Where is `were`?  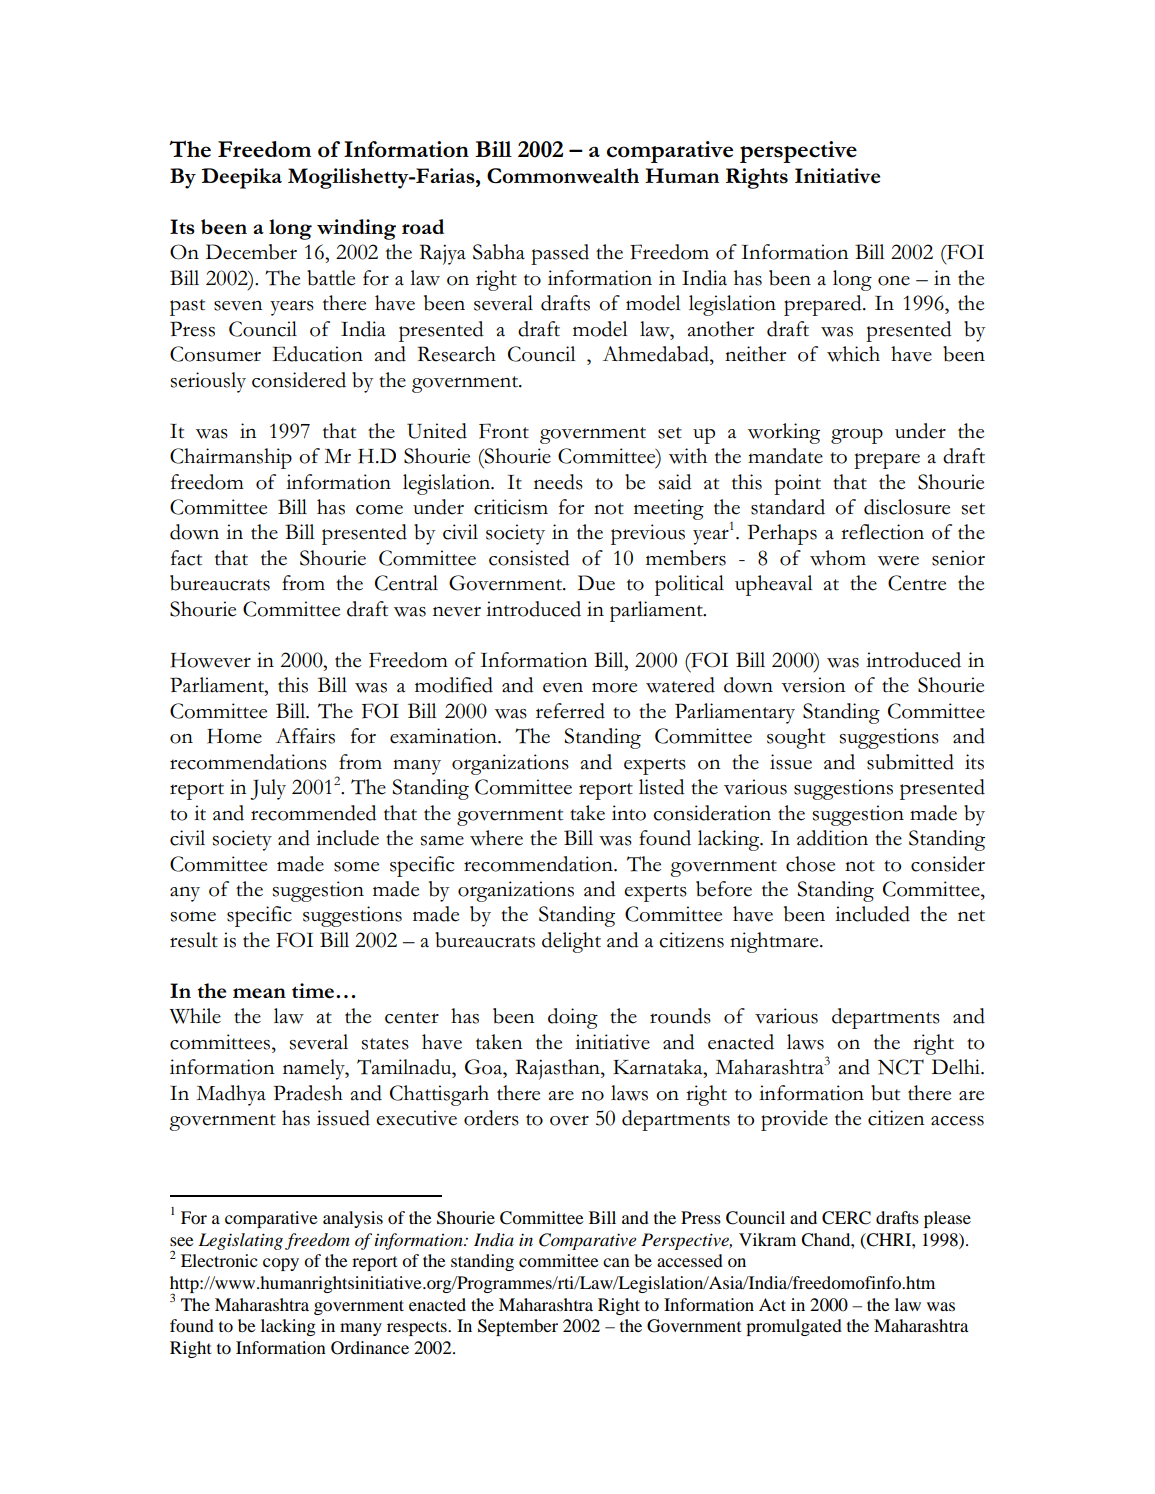
were is located at coordinates (898, 560).
